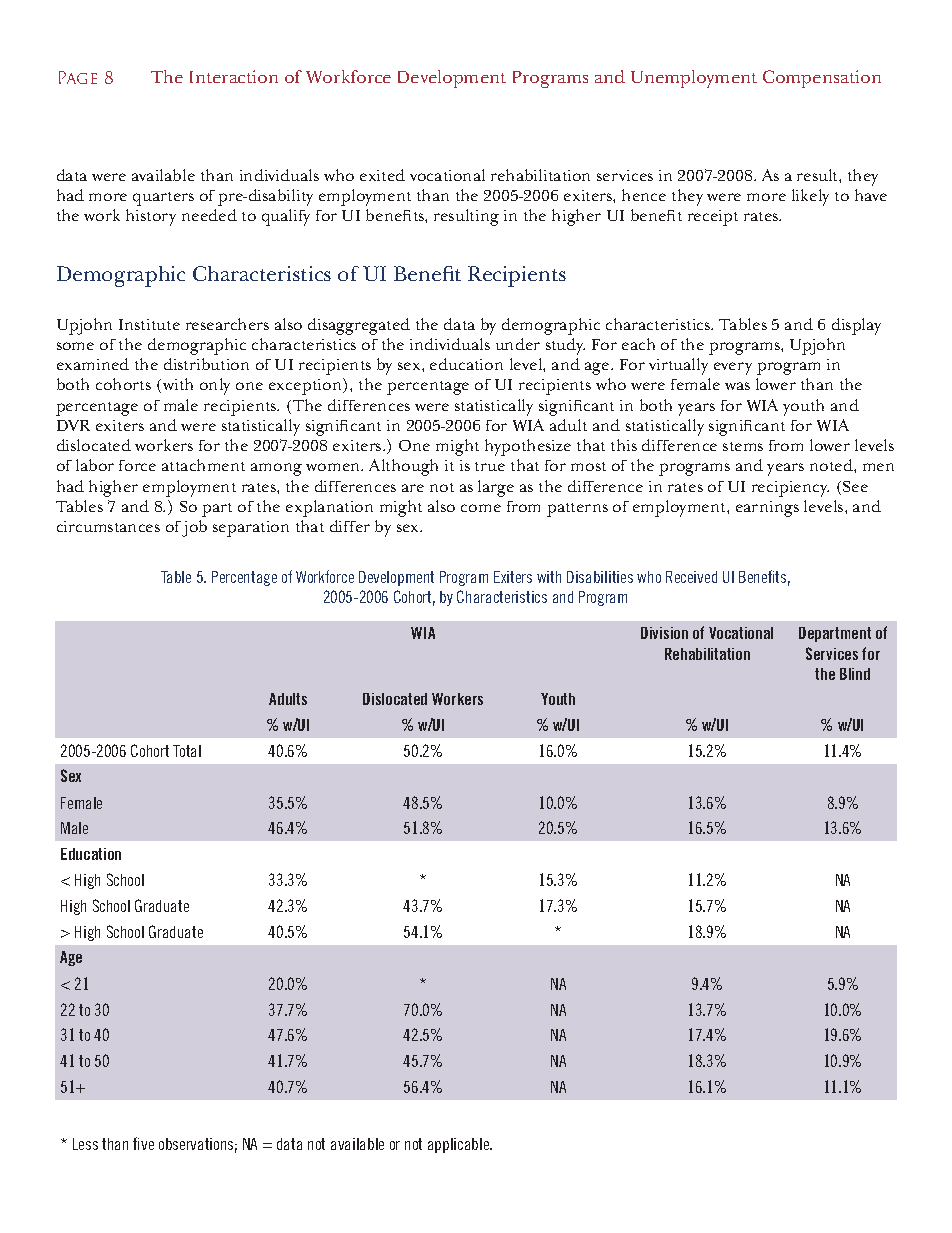 The image size is (952, 1233). What do you see at coordinates (234, 76) in the screenshot?
I see `Interaction` at bounding box center [234, 76].
